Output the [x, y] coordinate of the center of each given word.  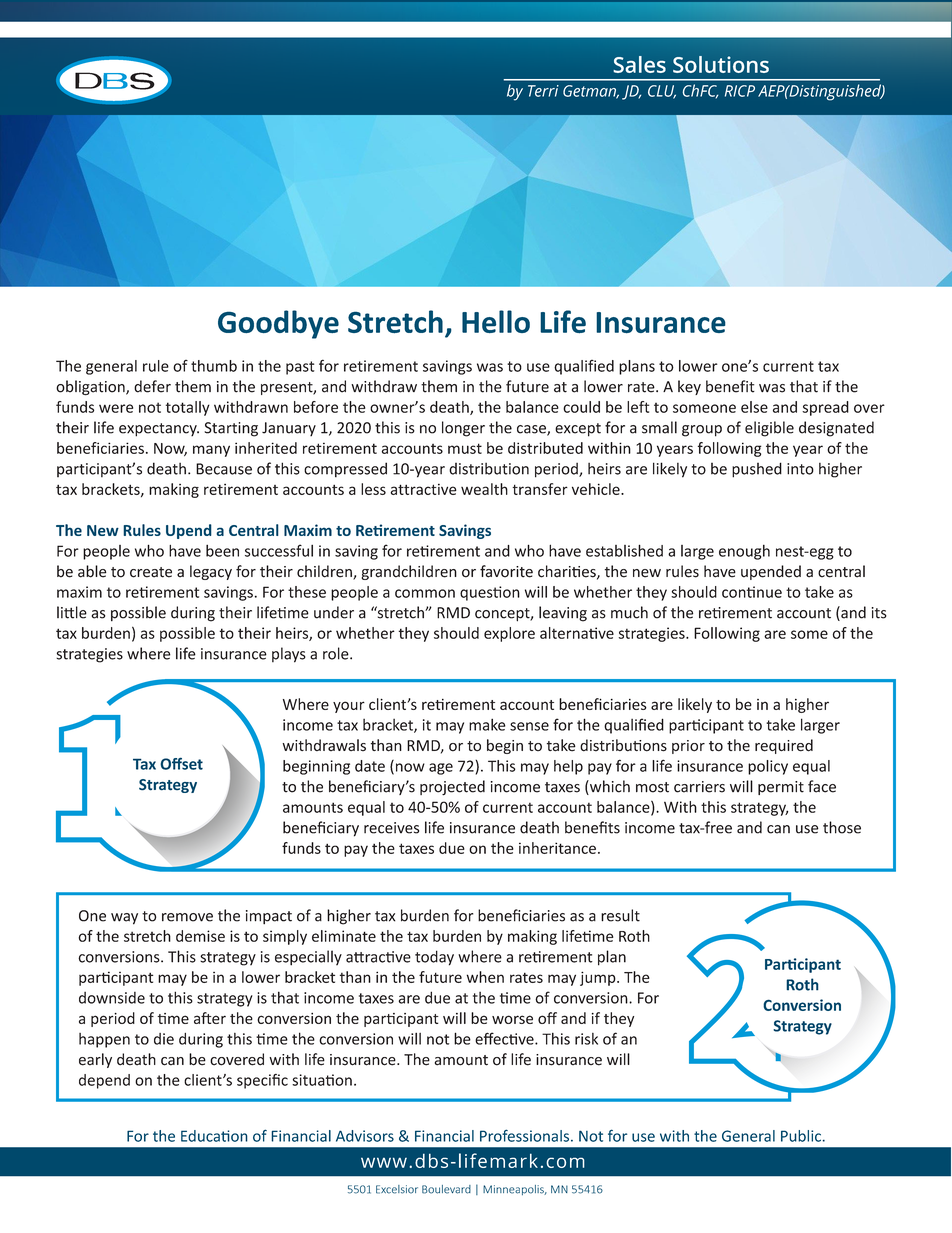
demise [200, 936]
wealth [484, 489]
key [689, 387]
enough [744, 552]
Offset [181, 763]
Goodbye [278, 324]
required [784, 746]
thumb [214, 366]
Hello [496, 321]
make [487, 724]
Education [214, 1136]
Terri [543, 91]
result [620, 915]
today [434, 958]
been [222, 550]
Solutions [721, 64]
